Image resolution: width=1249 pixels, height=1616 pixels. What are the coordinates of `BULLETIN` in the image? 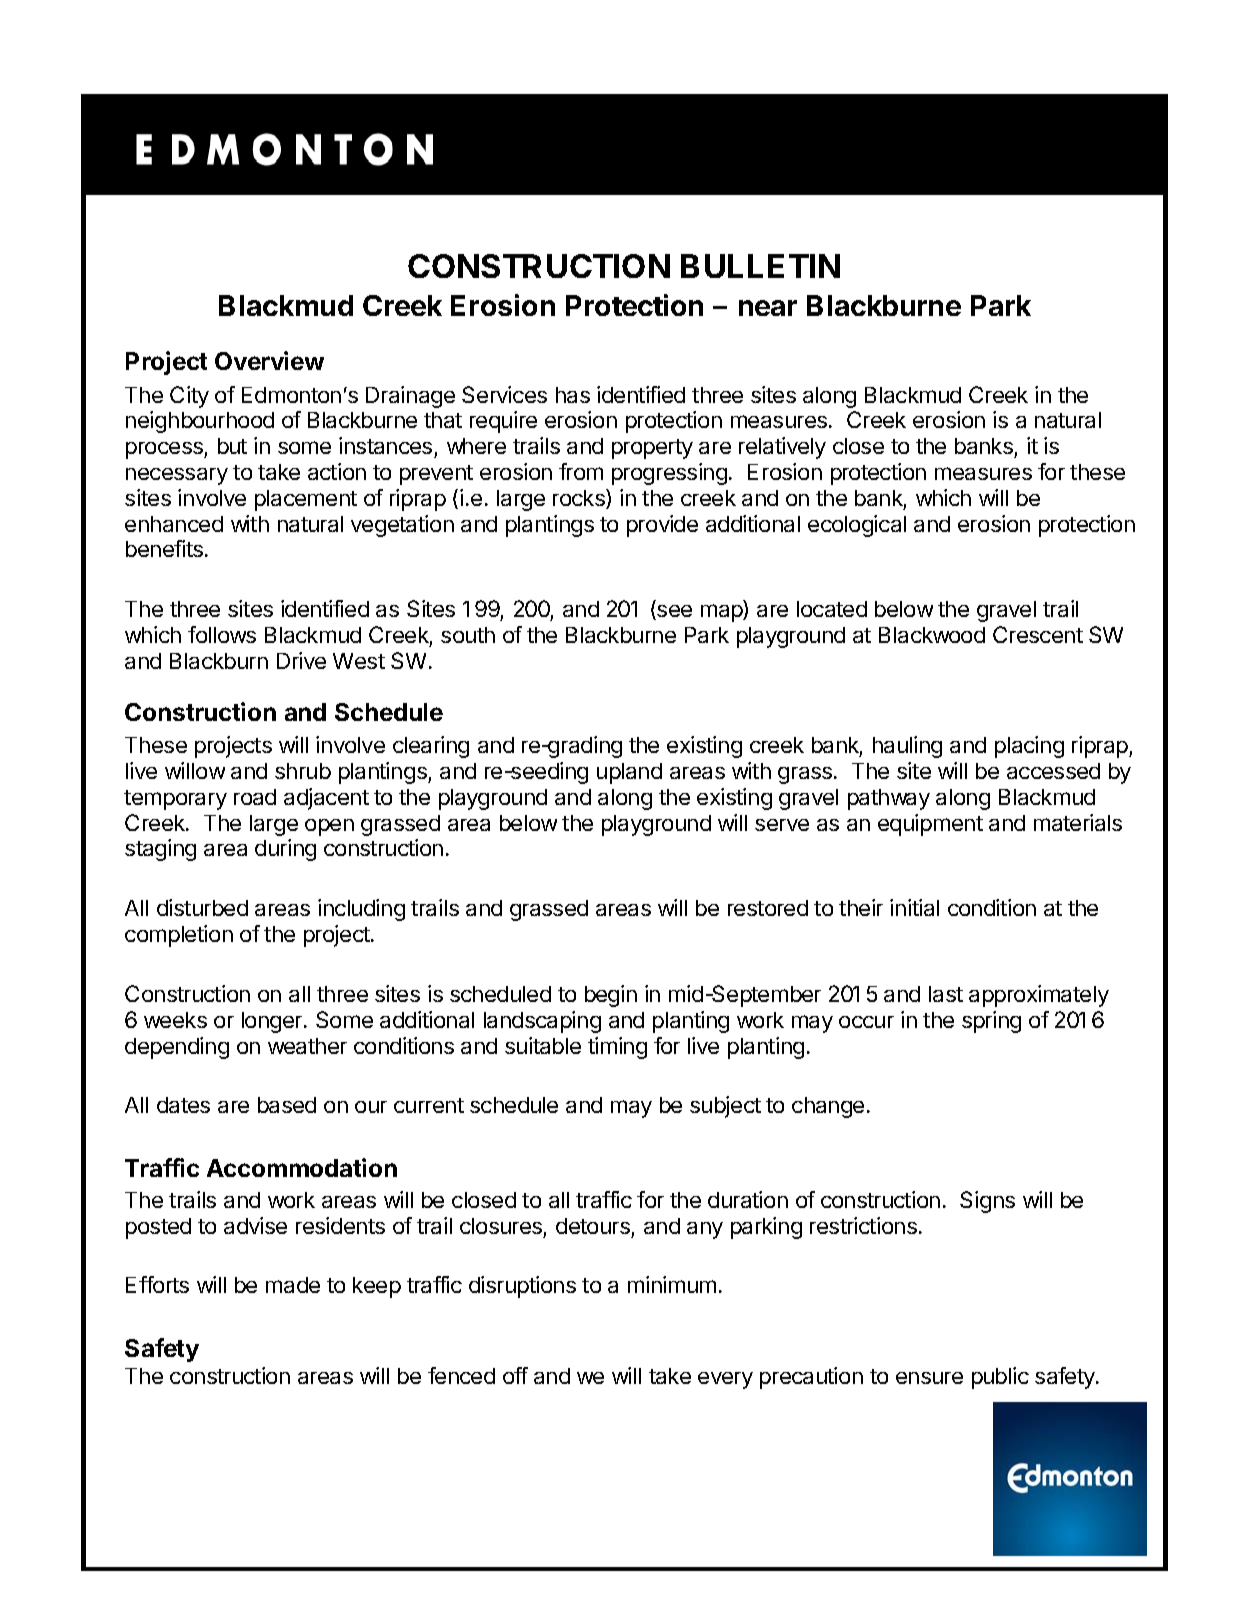 It's located at (760, 266).
